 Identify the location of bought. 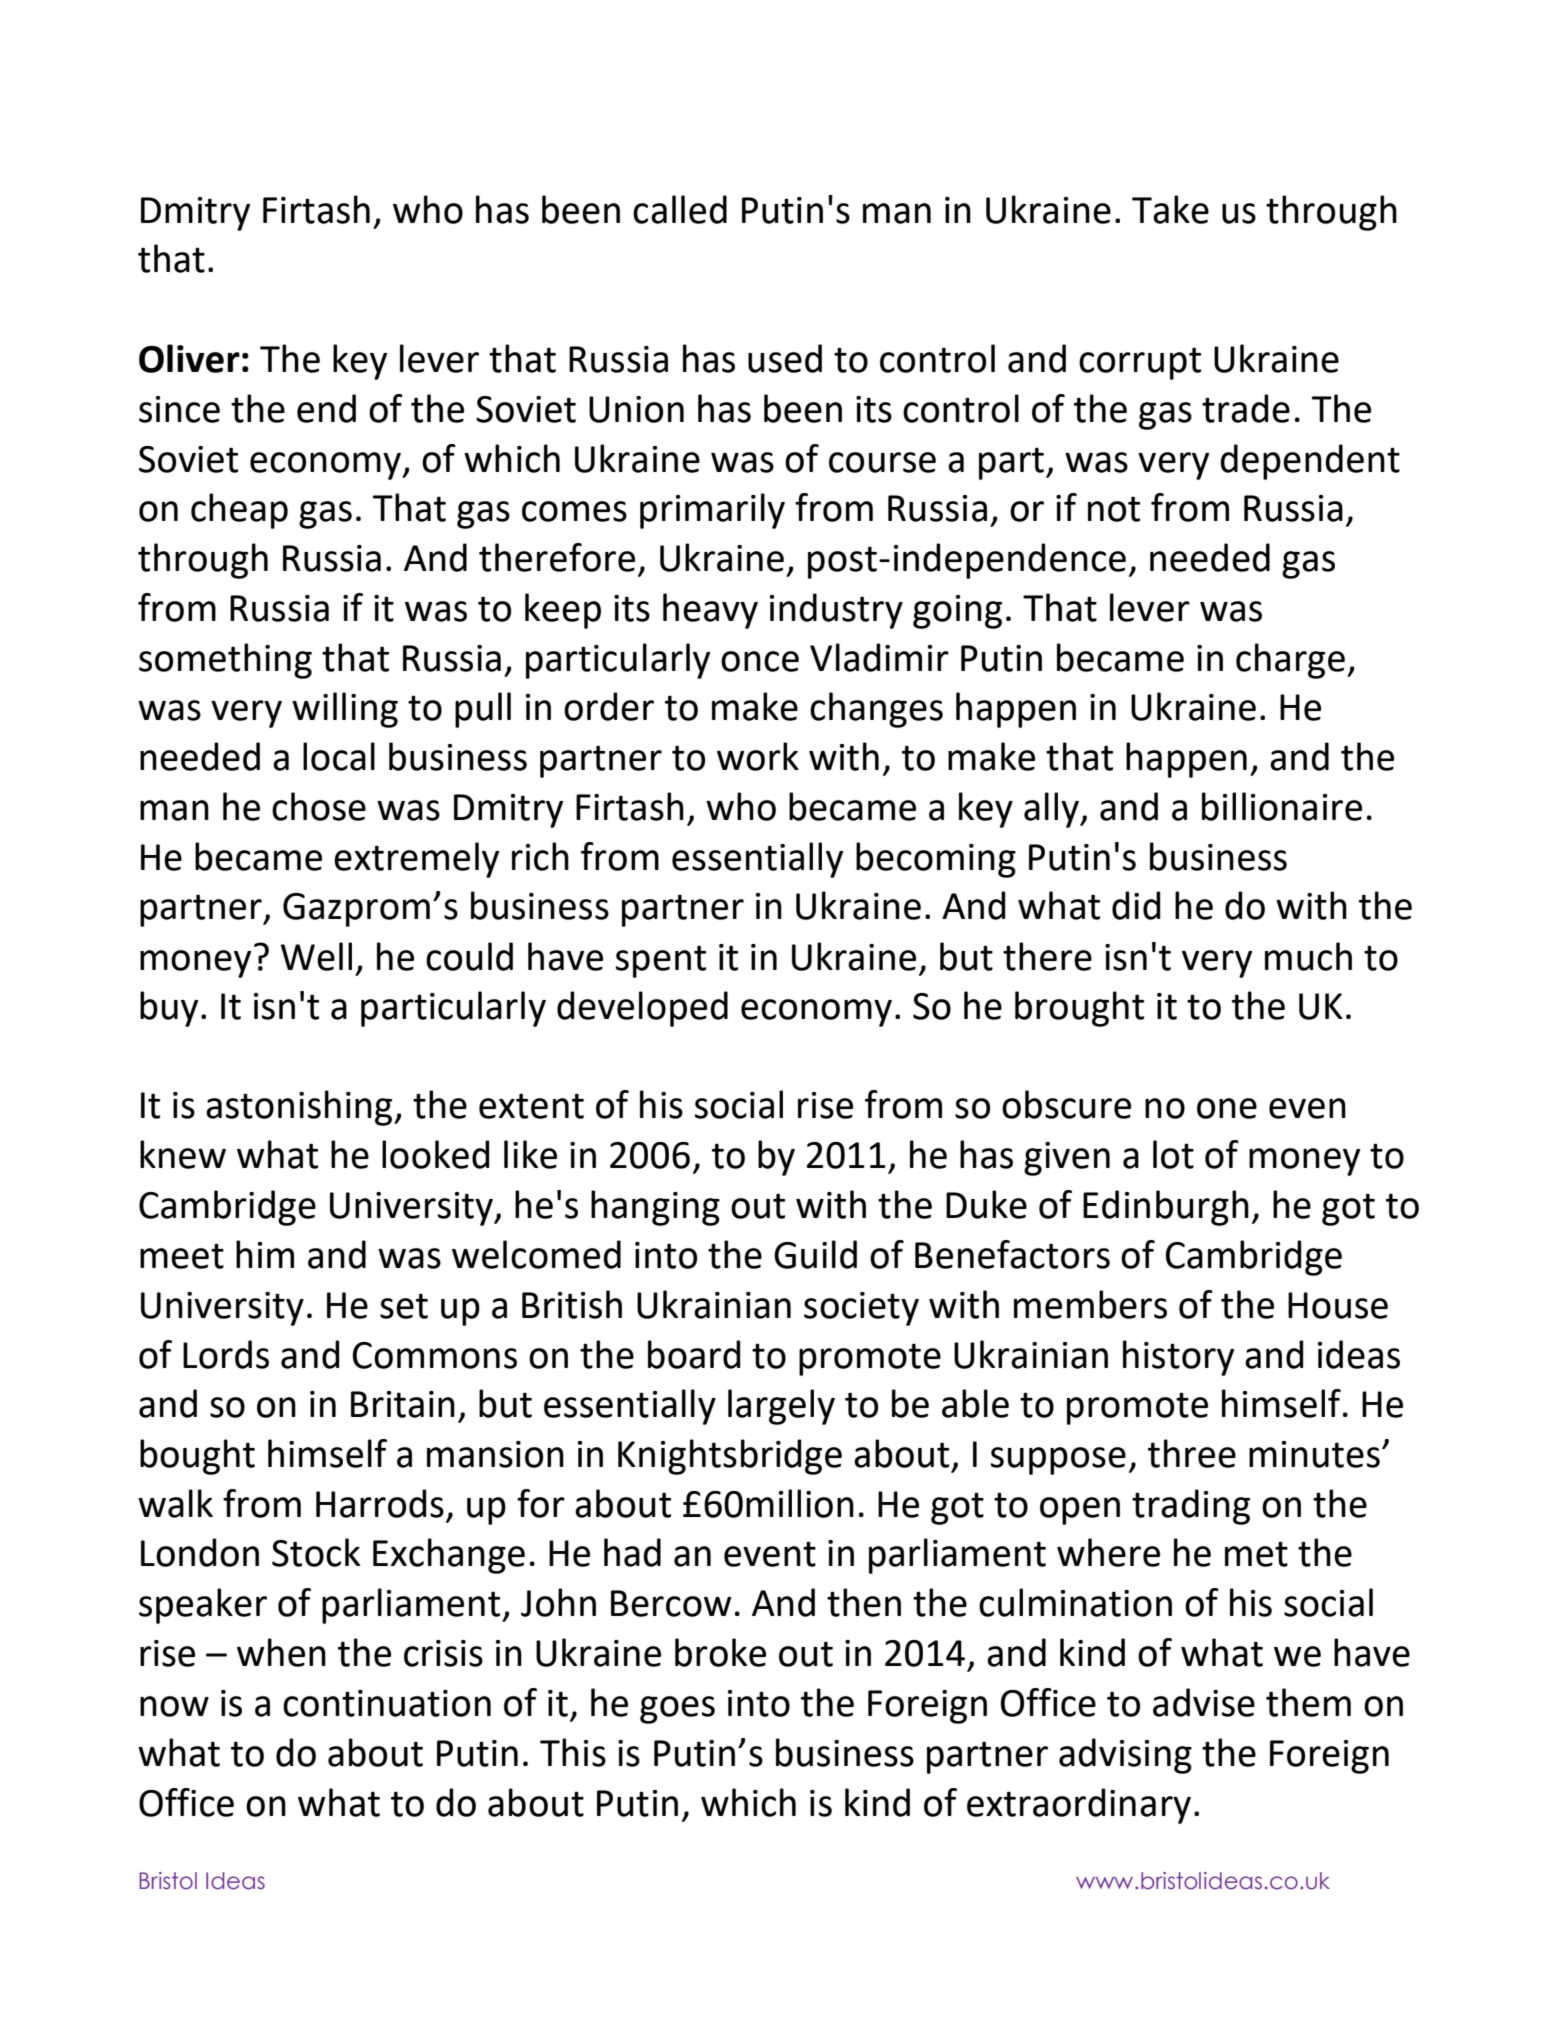
(197, 1457).
